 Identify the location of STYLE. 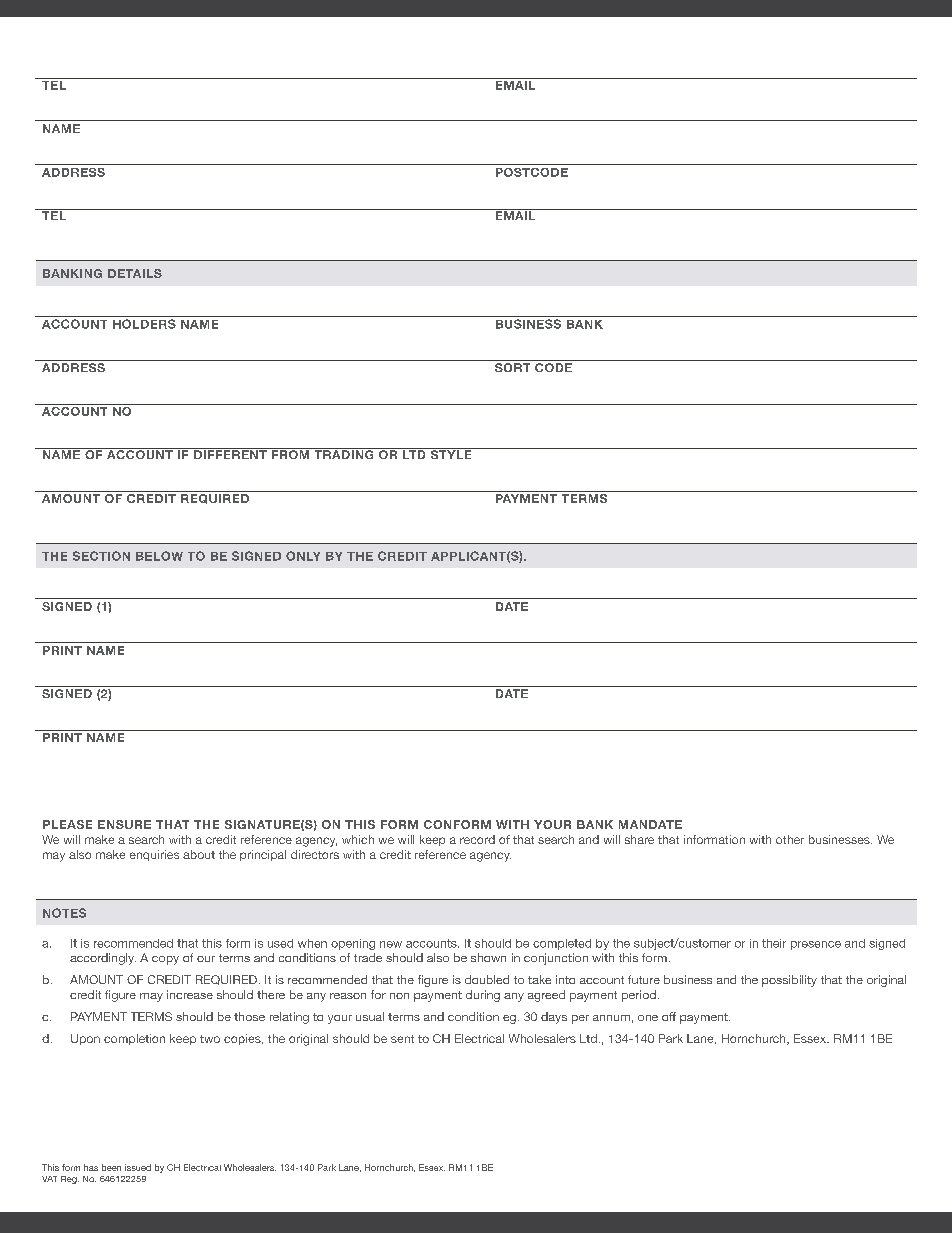
(451, 453).
